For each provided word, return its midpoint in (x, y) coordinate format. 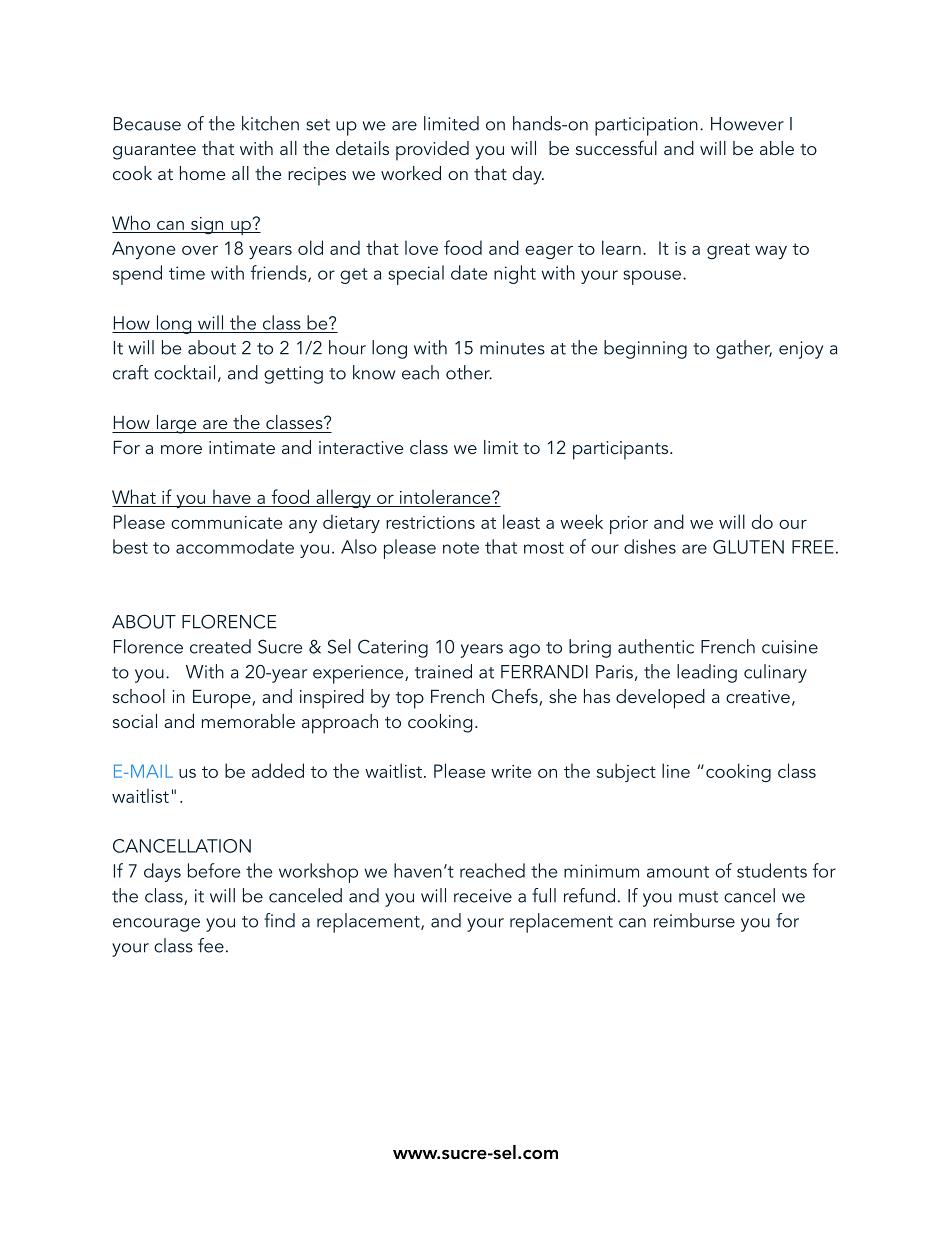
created (220, 646)
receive (483, 896)
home (202, 173)
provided (432, 151)
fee (211, 945)
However (747, 124)
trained (443, 671)
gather (744, 349)
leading (707, 673)
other (469, 372)
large (176, 424)
